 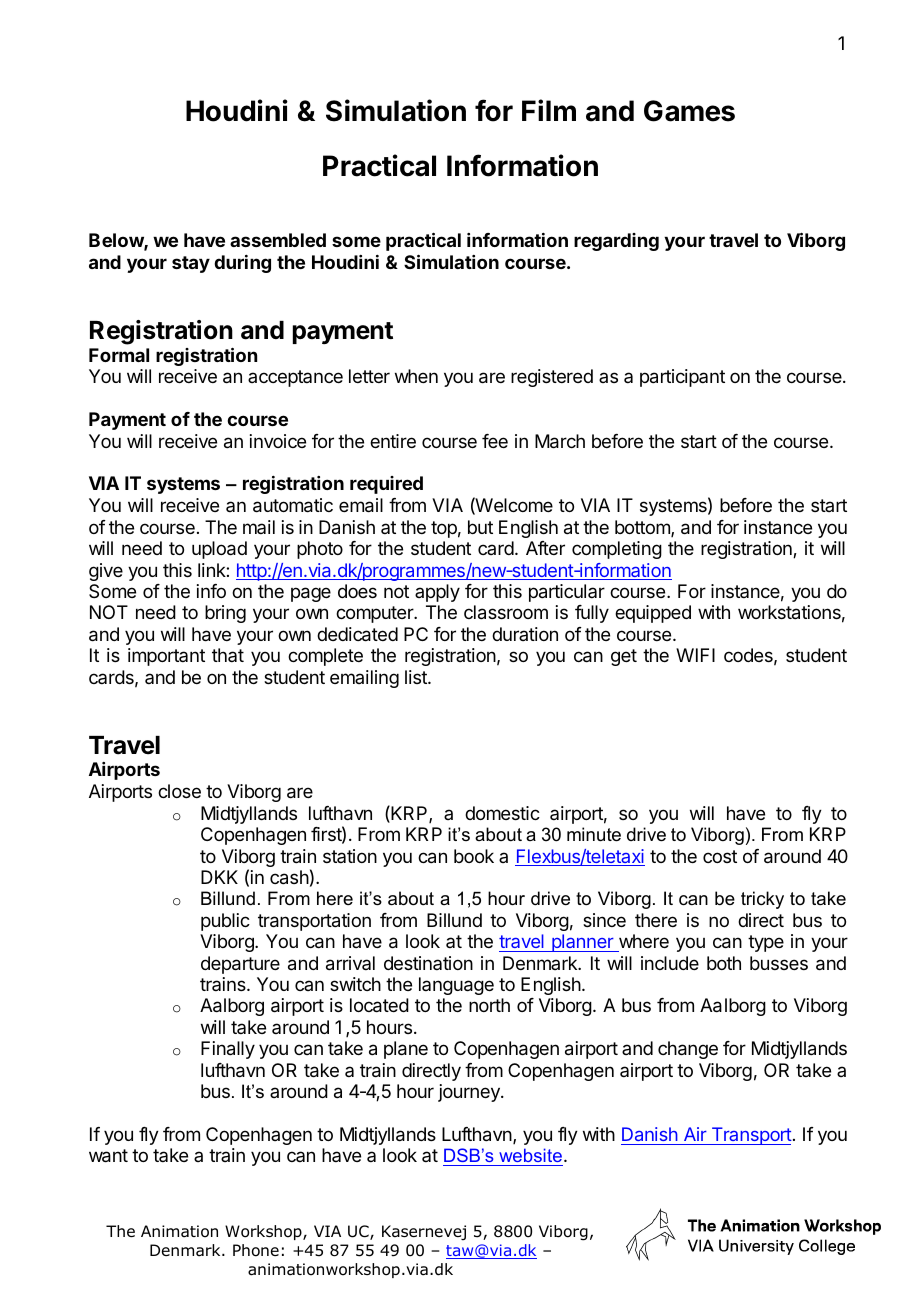 I want to click on public, so click(x=225, y=922).
